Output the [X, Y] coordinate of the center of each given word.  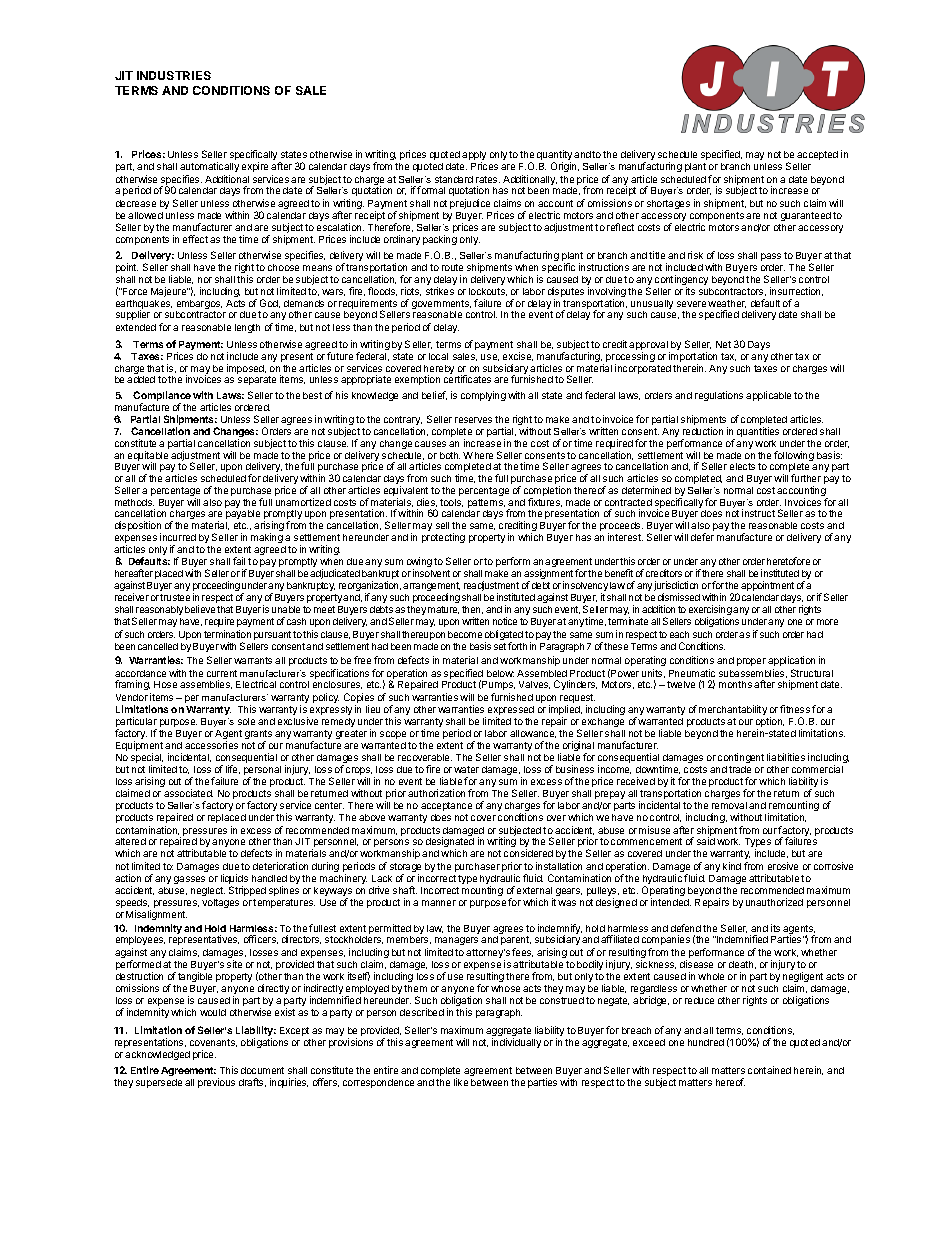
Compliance [162, 397]
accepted [817, 155]
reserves [473, 420]
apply [474, 157]
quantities [758, 432]
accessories [211, 745]
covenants [213, 1043]
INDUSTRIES [174, 75]
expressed [511, 712]
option [770, 723]
